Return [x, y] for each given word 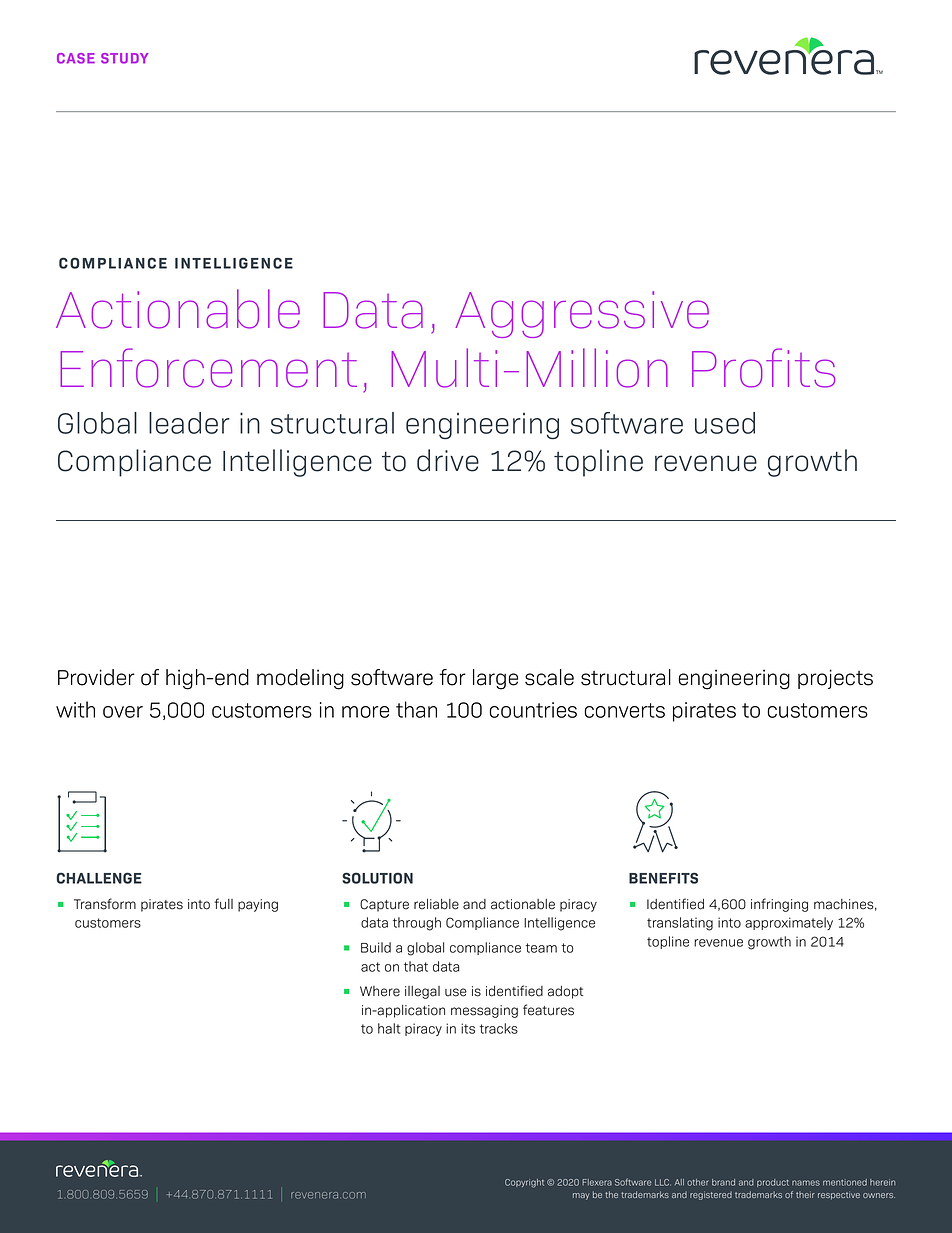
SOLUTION [377, 878]
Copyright [524, 1183]
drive [448, 460]
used [725, 423]
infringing [779, 905]
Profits [763, 368]
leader [189, 423]
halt [389, 1028]
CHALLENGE [99, 878]
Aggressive [582, 314]
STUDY [124, 58]
